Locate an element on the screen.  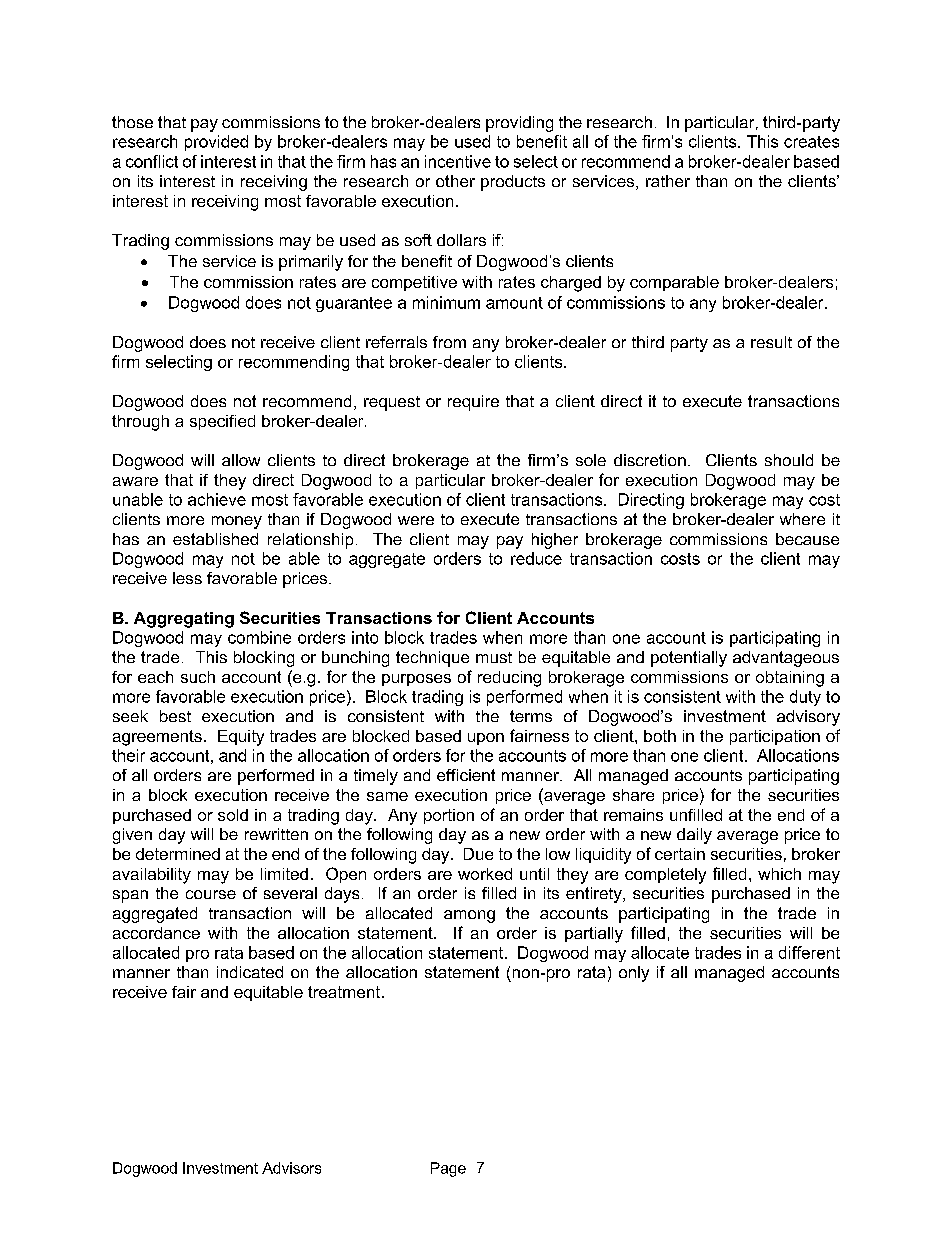
must is located at coordinates (494, 657).
